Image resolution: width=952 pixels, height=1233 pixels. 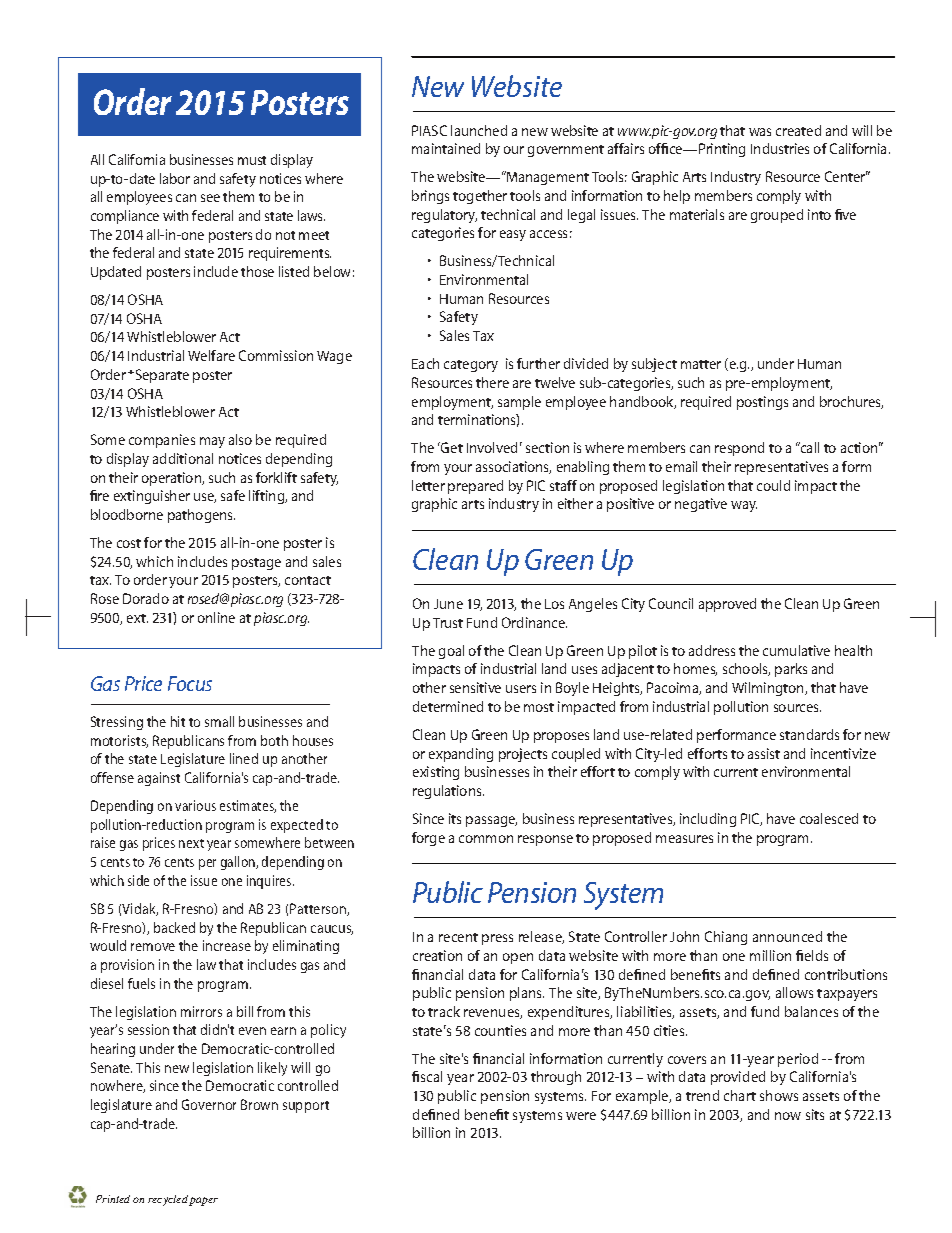 What do you see at coordinates (175, 178) in the image?
I see `labor` at bounding box center [175, 178].
